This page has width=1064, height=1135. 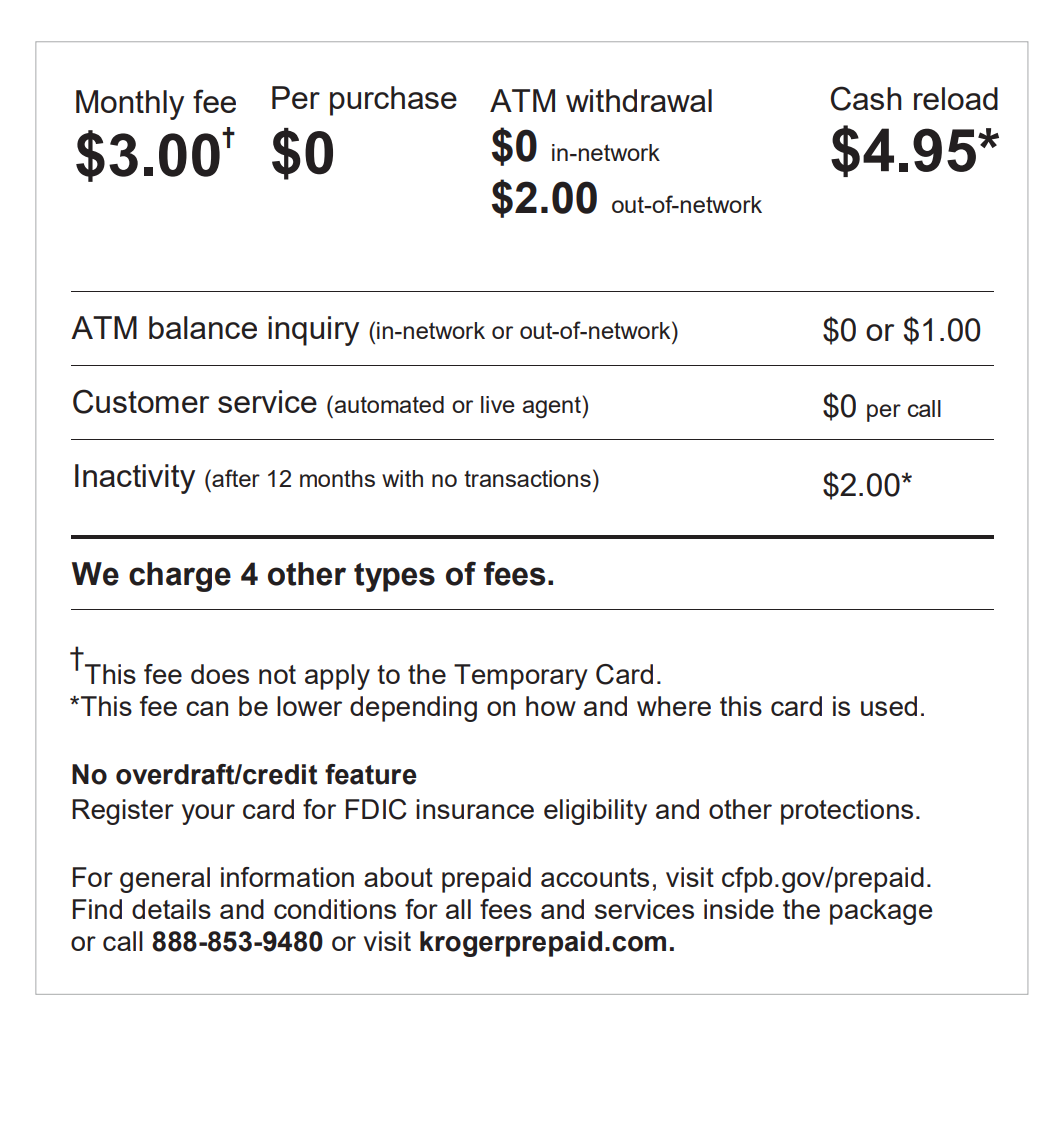 I want to click on used, so click(x=889, y=706).
